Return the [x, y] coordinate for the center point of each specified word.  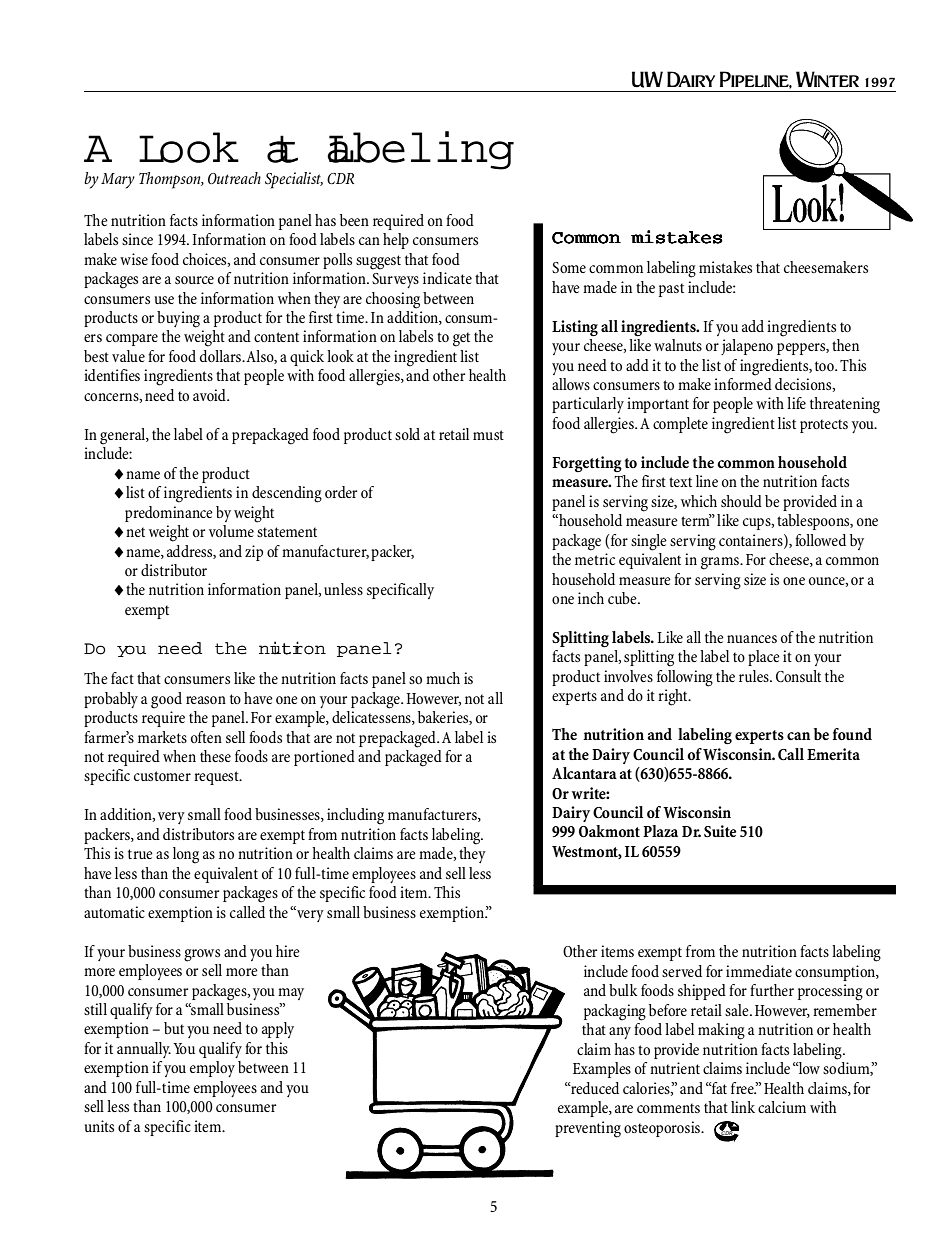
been [354, 220]
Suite [720, 831]
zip [254, 553]
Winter [827, 79]
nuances [752, 639]
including [355, 816]
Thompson [171, 180]
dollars [222, 356]
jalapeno [747, 347]
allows [571, 384]
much [443, 678]
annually [144, 1050]
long [186, 855]
